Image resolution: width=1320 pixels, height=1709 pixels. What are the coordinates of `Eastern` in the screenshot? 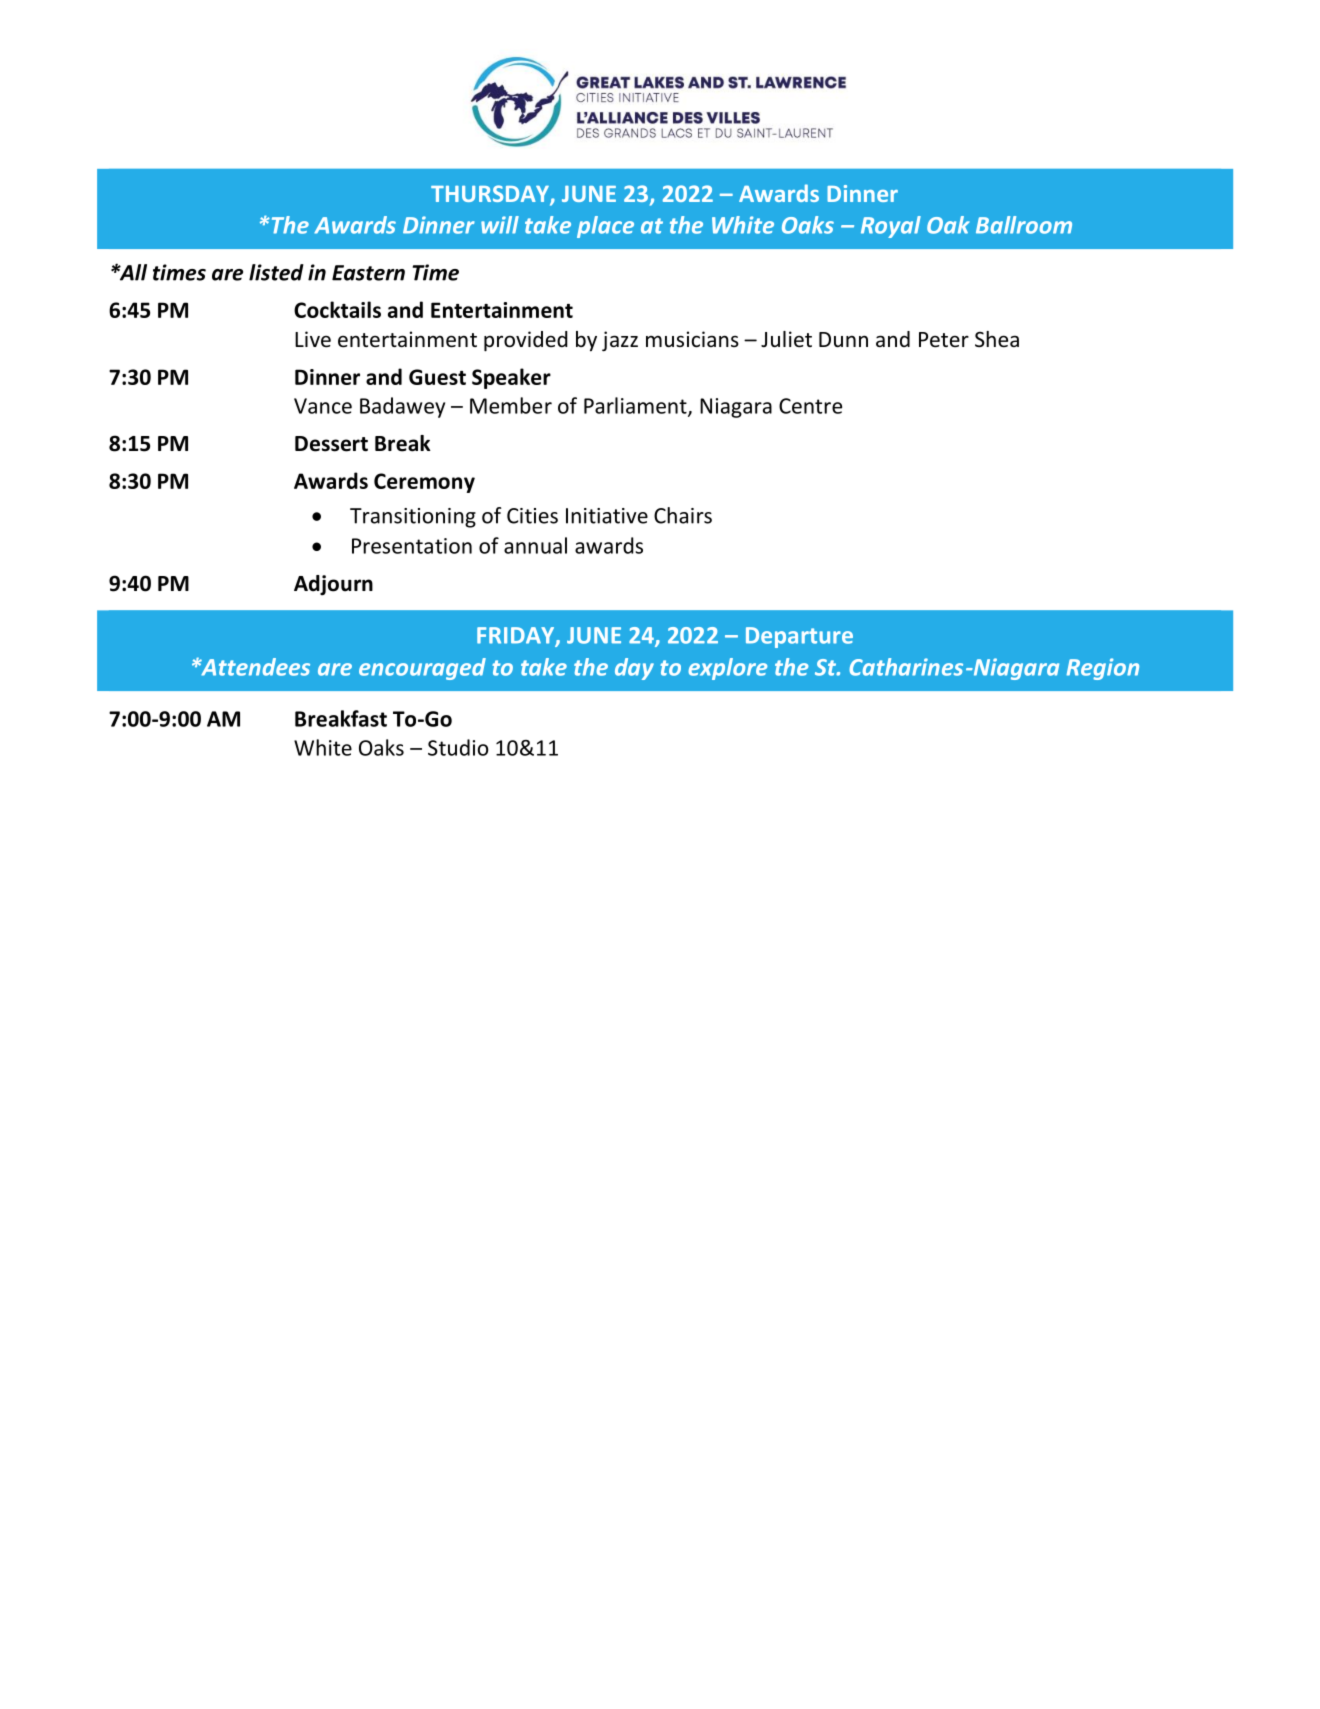 It's located at (368, 273).
